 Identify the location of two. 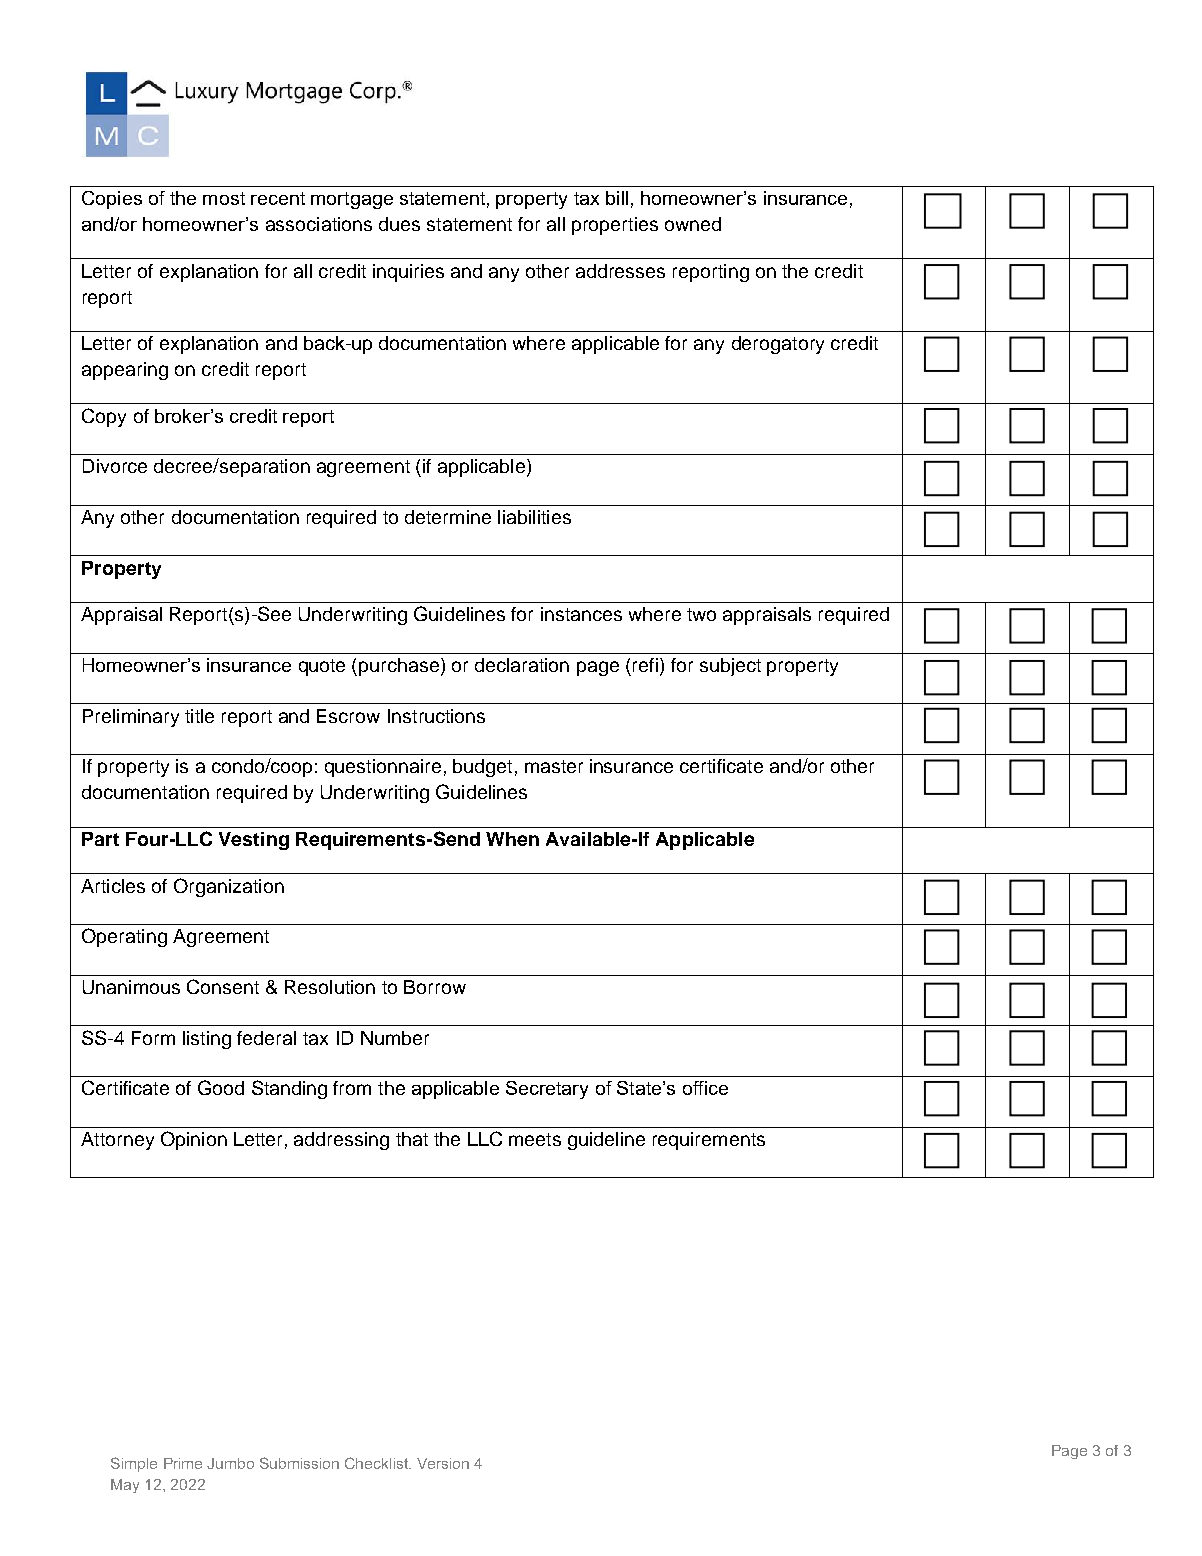
(701, 614).
